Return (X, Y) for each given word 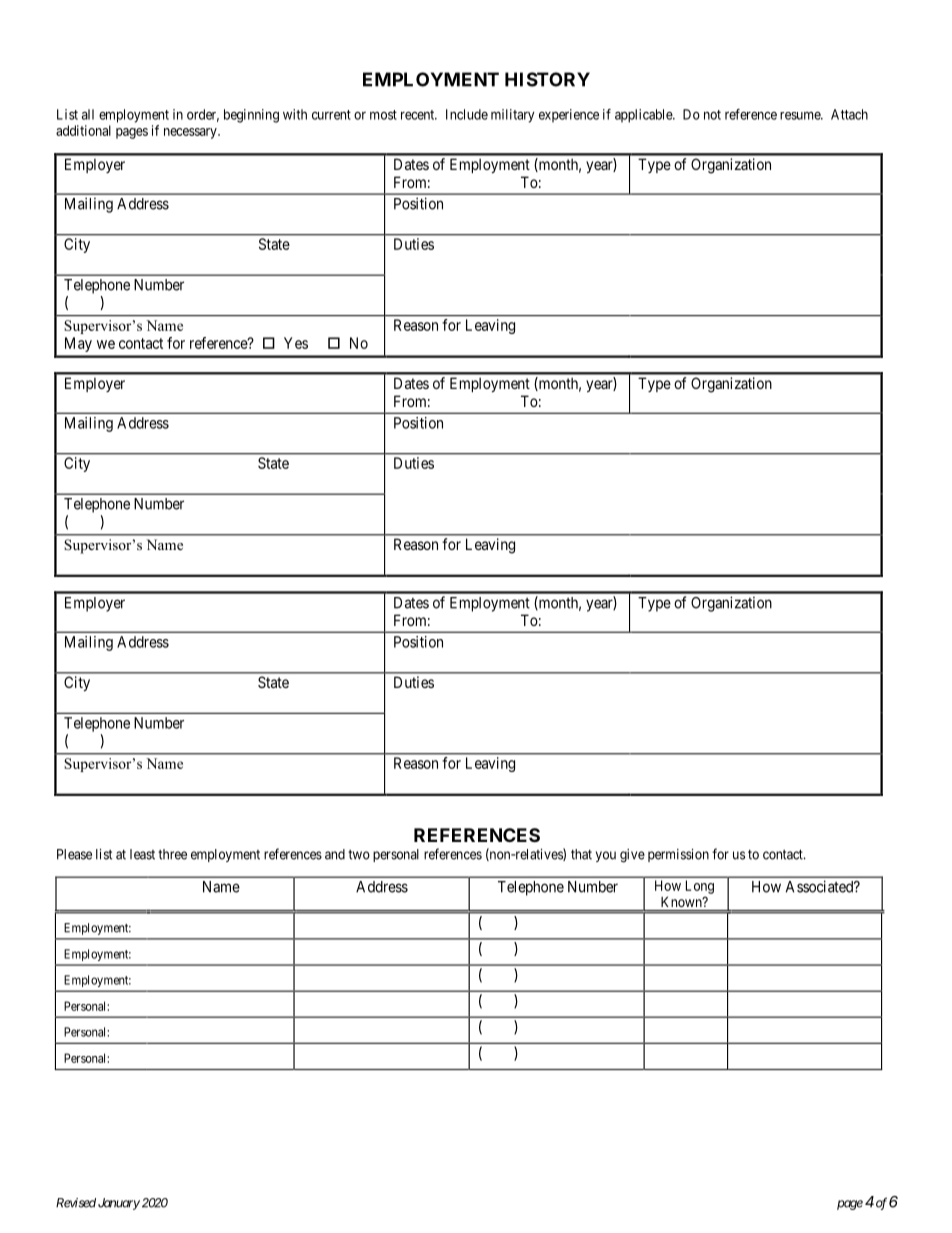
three (172, 854)
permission (678, 855)
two (359, 855)
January (119, 1204)
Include (467, 114)
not (712, 115)
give (632, 856)
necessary (191, 133)
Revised (76, 1203)
